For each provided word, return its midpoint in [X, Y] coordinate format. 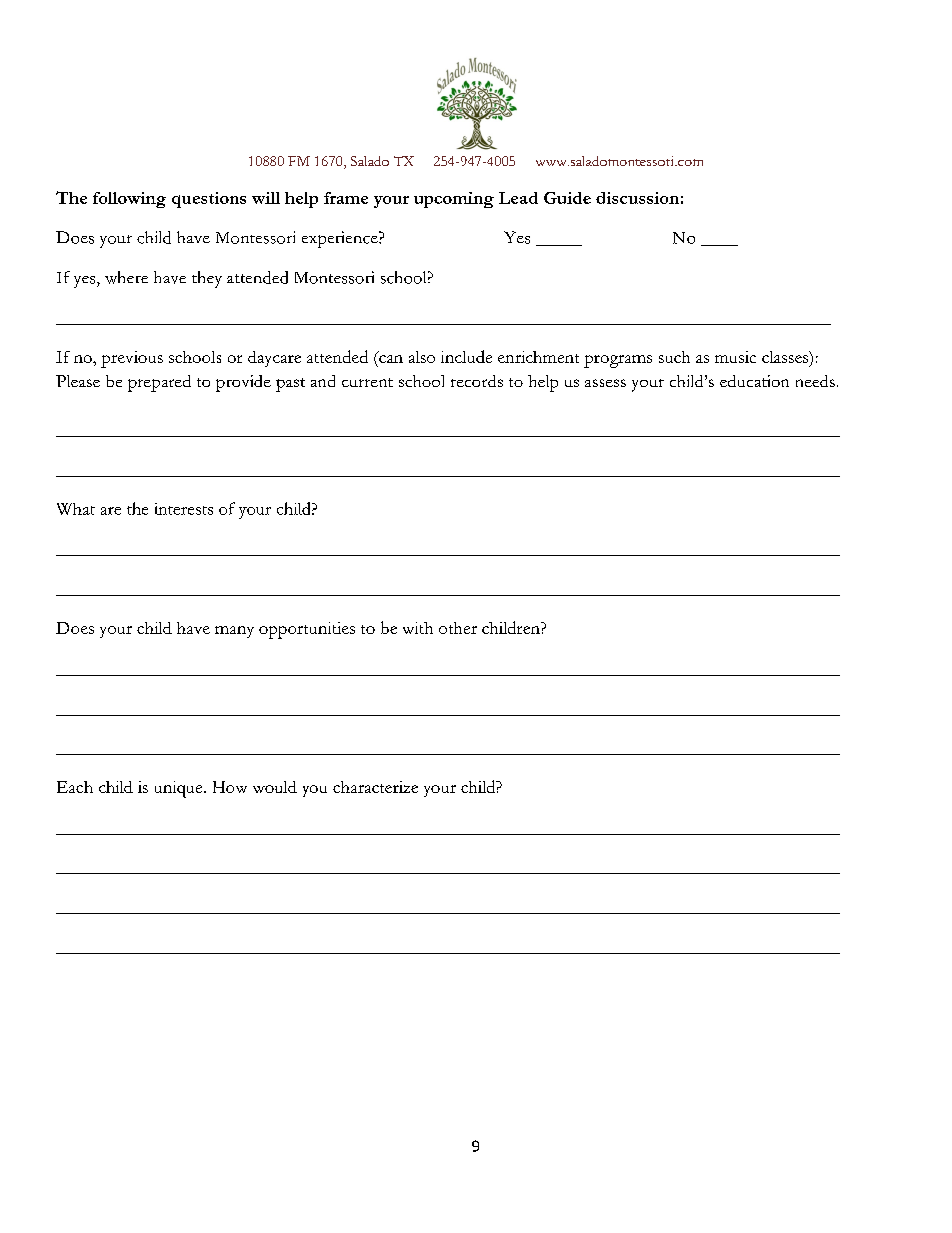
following [129, 200]
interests [184, 509]
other [458, 628]
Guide [567, 198]
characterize [375, 787]
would [275, 787]
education [754, 381]
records [477, 381]
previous [132, 359]
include [466, 356]
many [234, 632]
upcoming [454, 200]
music [735, 357]
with [418, 628]
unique [180, 789]
